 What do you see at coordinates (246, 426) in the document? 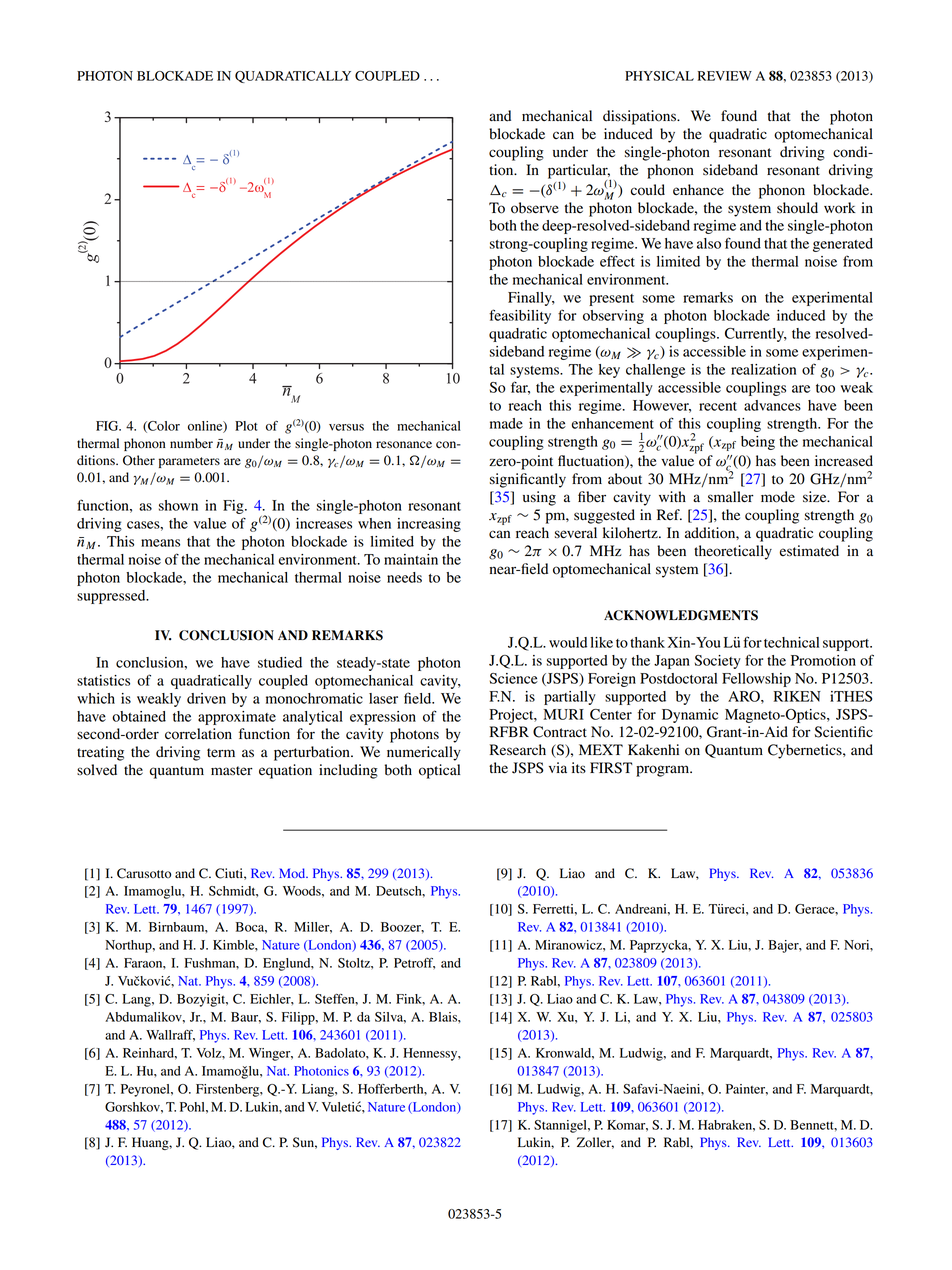
I see `Plot` at bounding box center [246, 426].
